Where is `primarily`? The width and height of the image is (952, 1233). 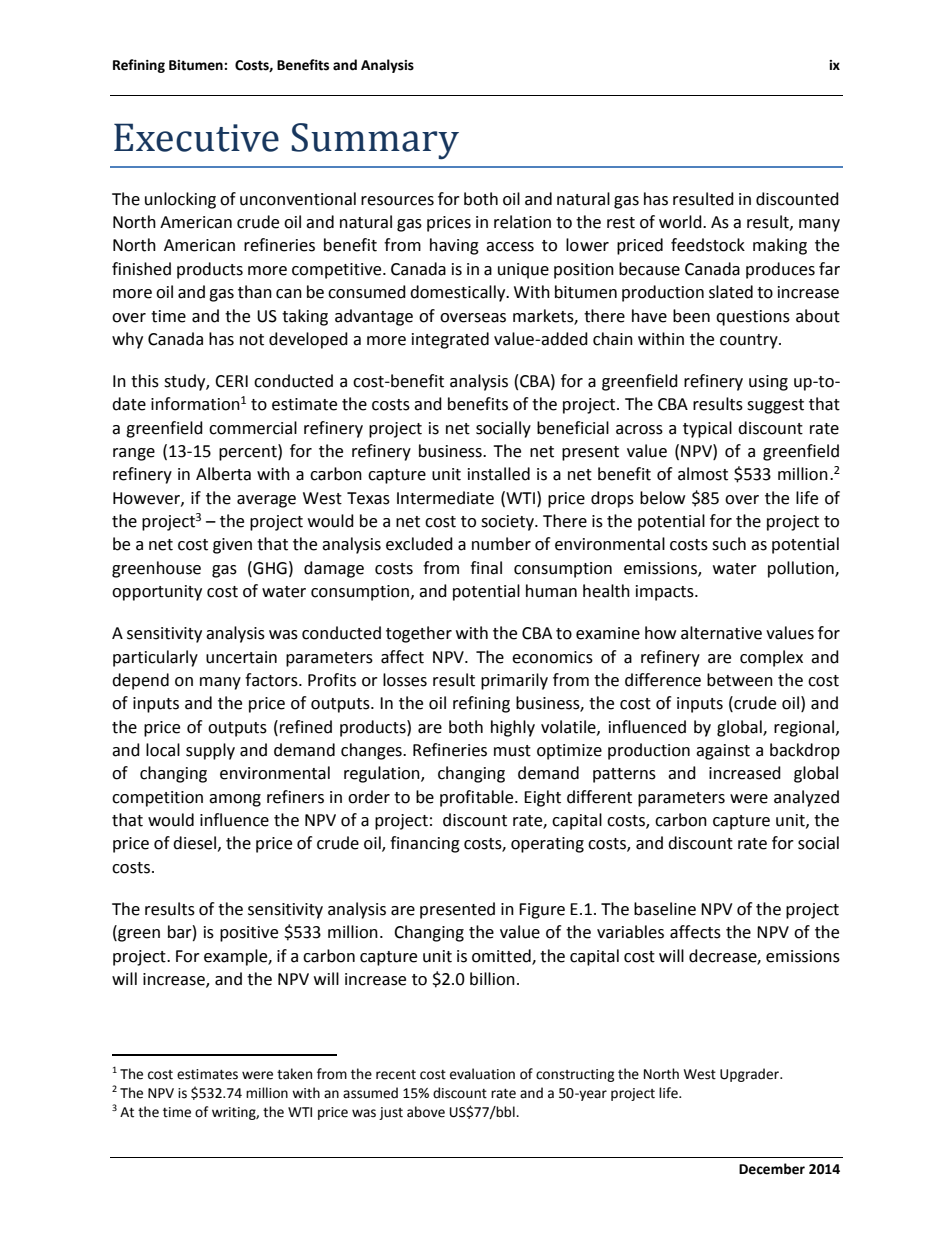
primarily is located at coordinates (514, 681).
